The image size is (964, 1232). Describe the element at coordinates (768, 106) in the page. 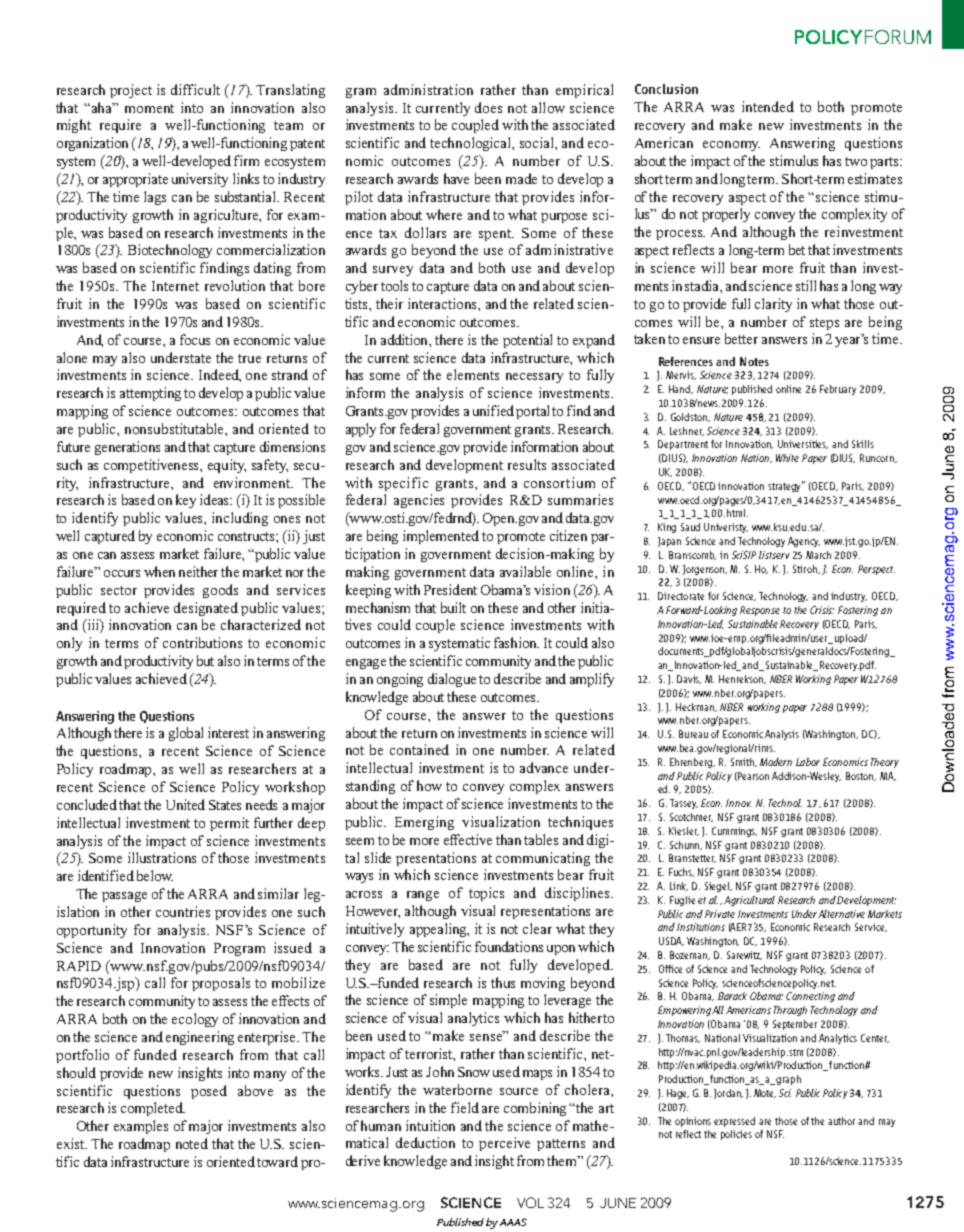

I see `intended` at that location.
